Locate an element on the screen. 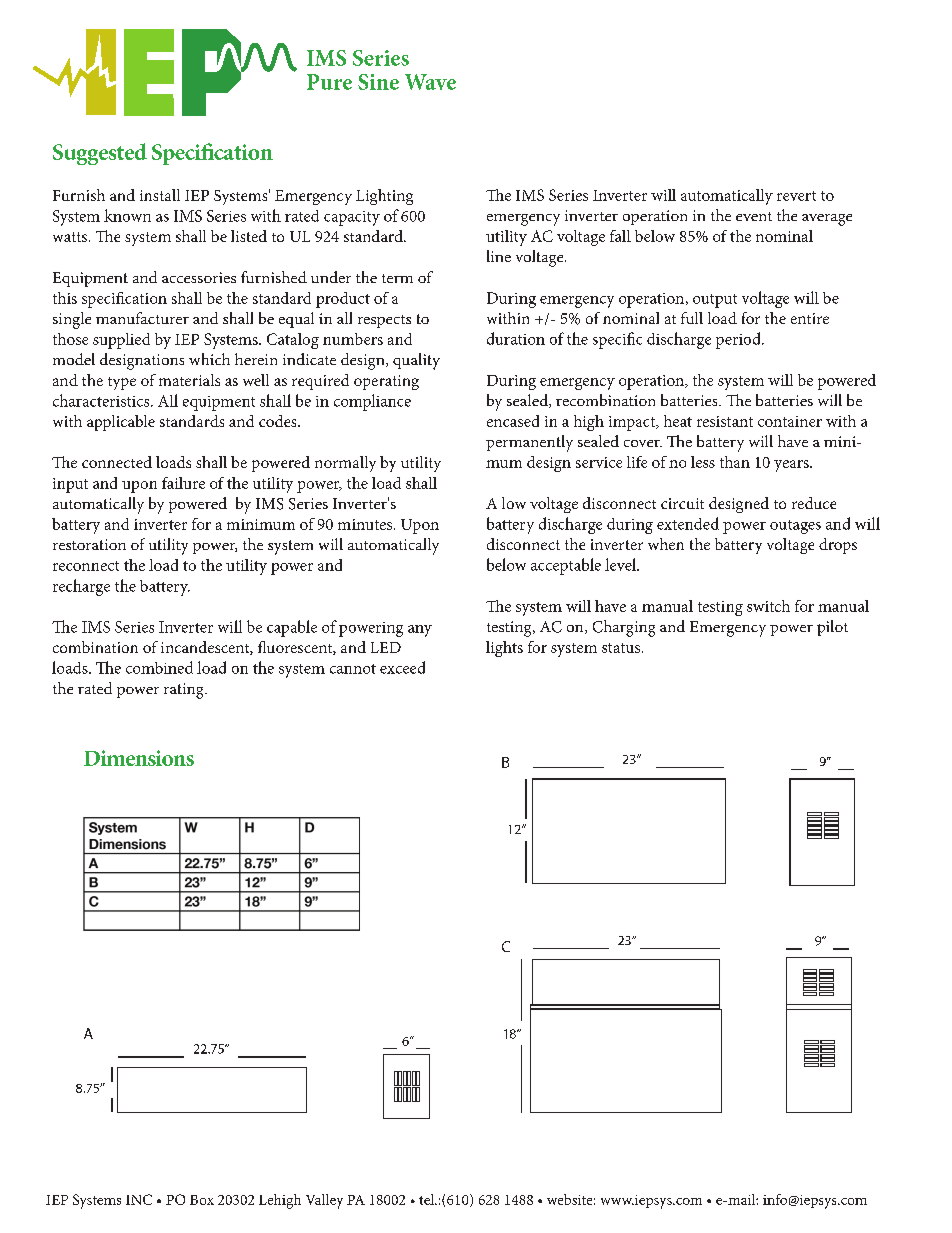  revert is located at coordinates (796, 196).
